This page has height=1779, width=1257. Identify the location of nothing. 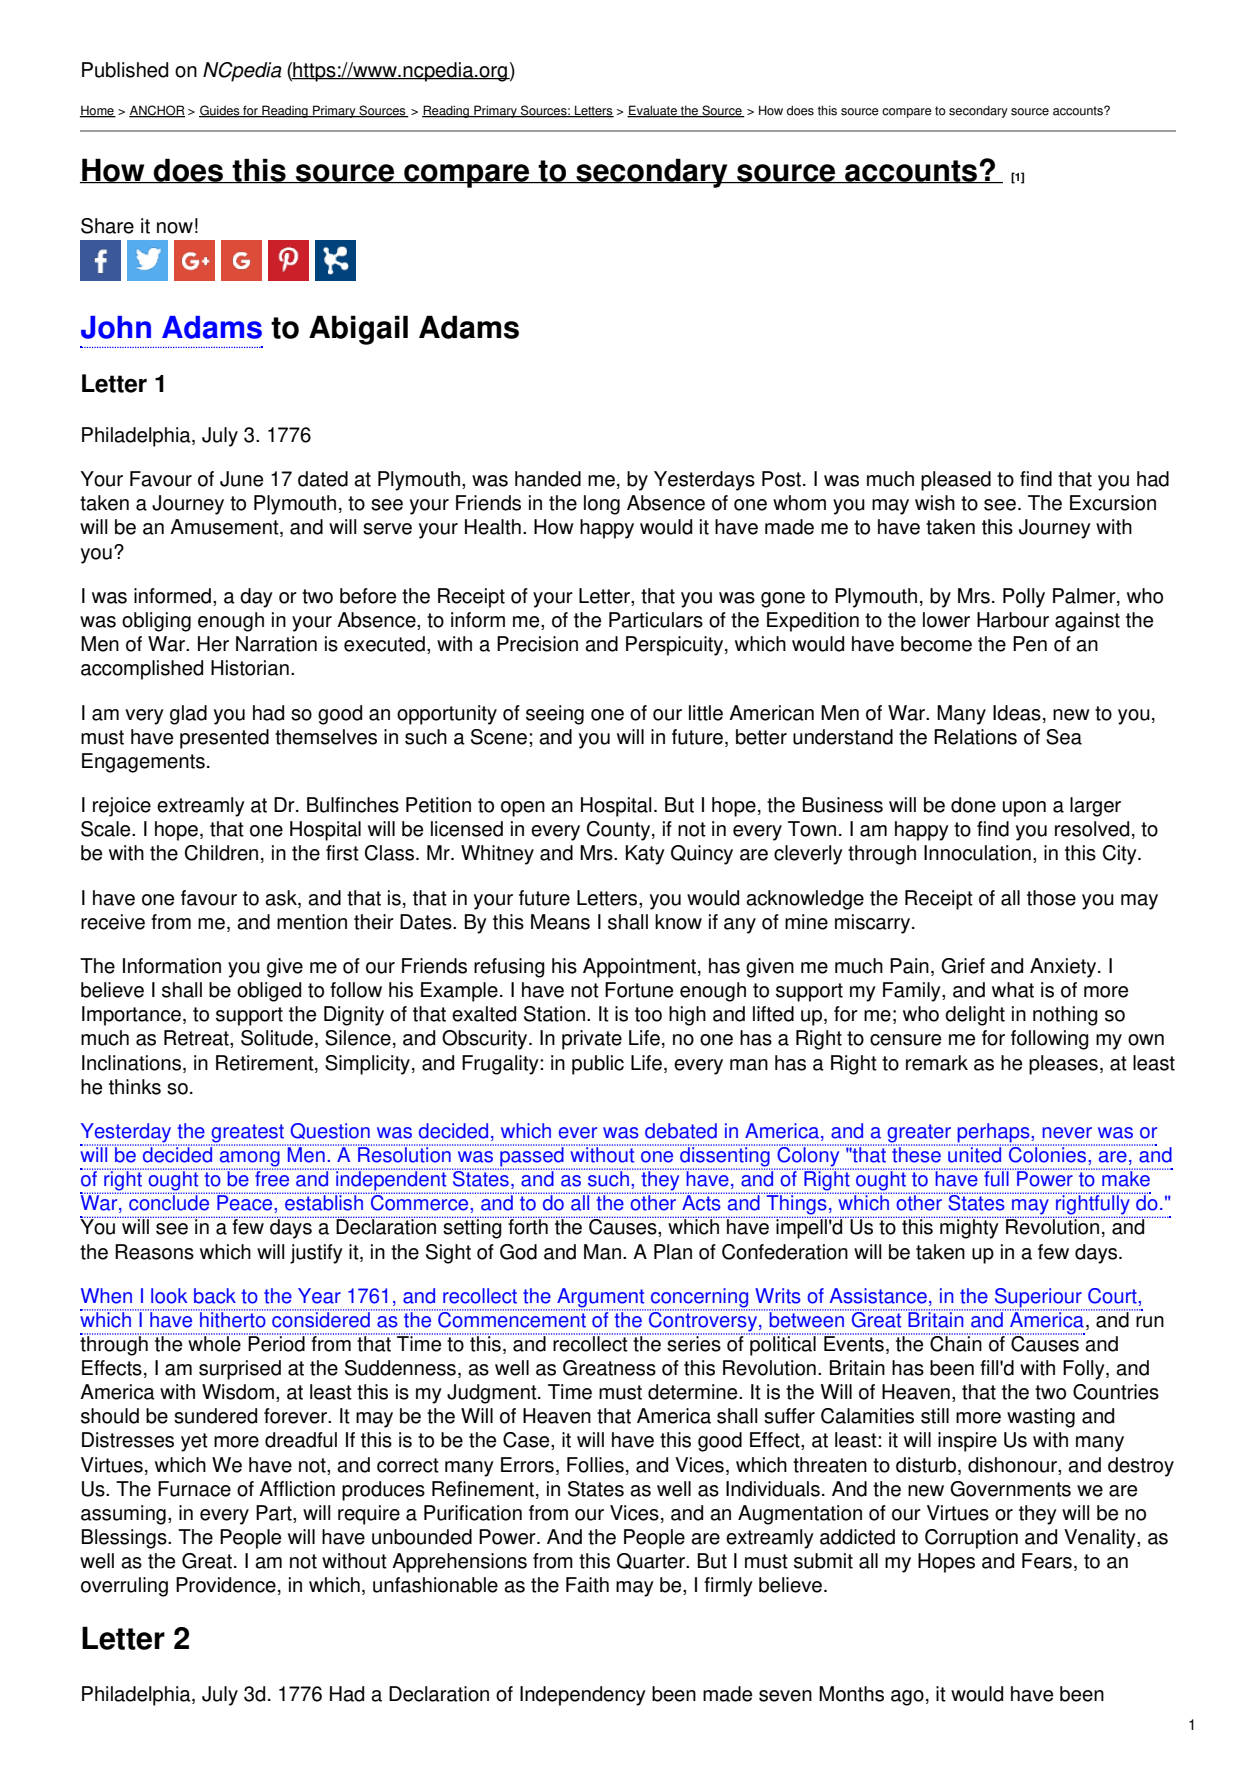
(1065, 1016).
